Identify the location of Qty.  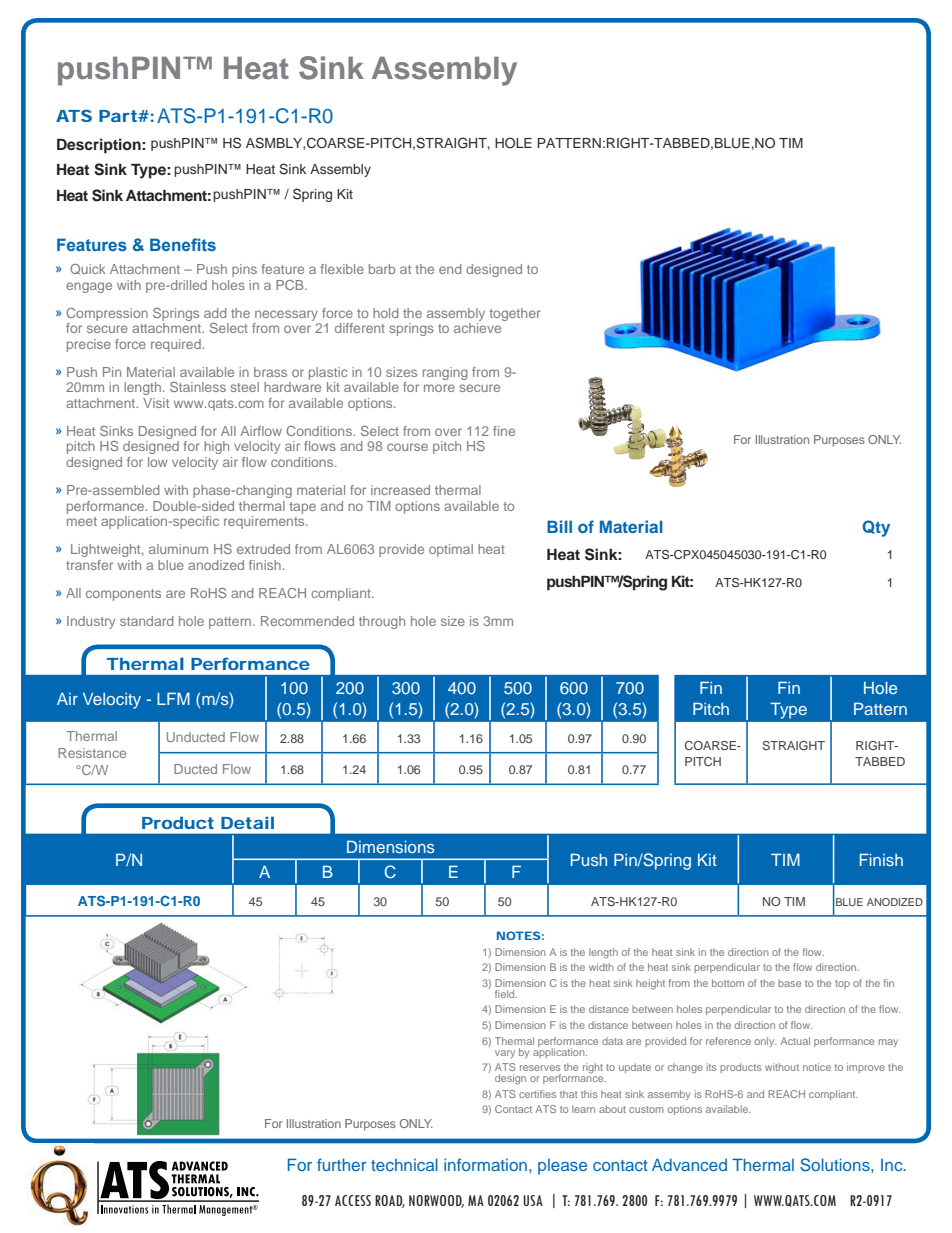
(876, 528).
